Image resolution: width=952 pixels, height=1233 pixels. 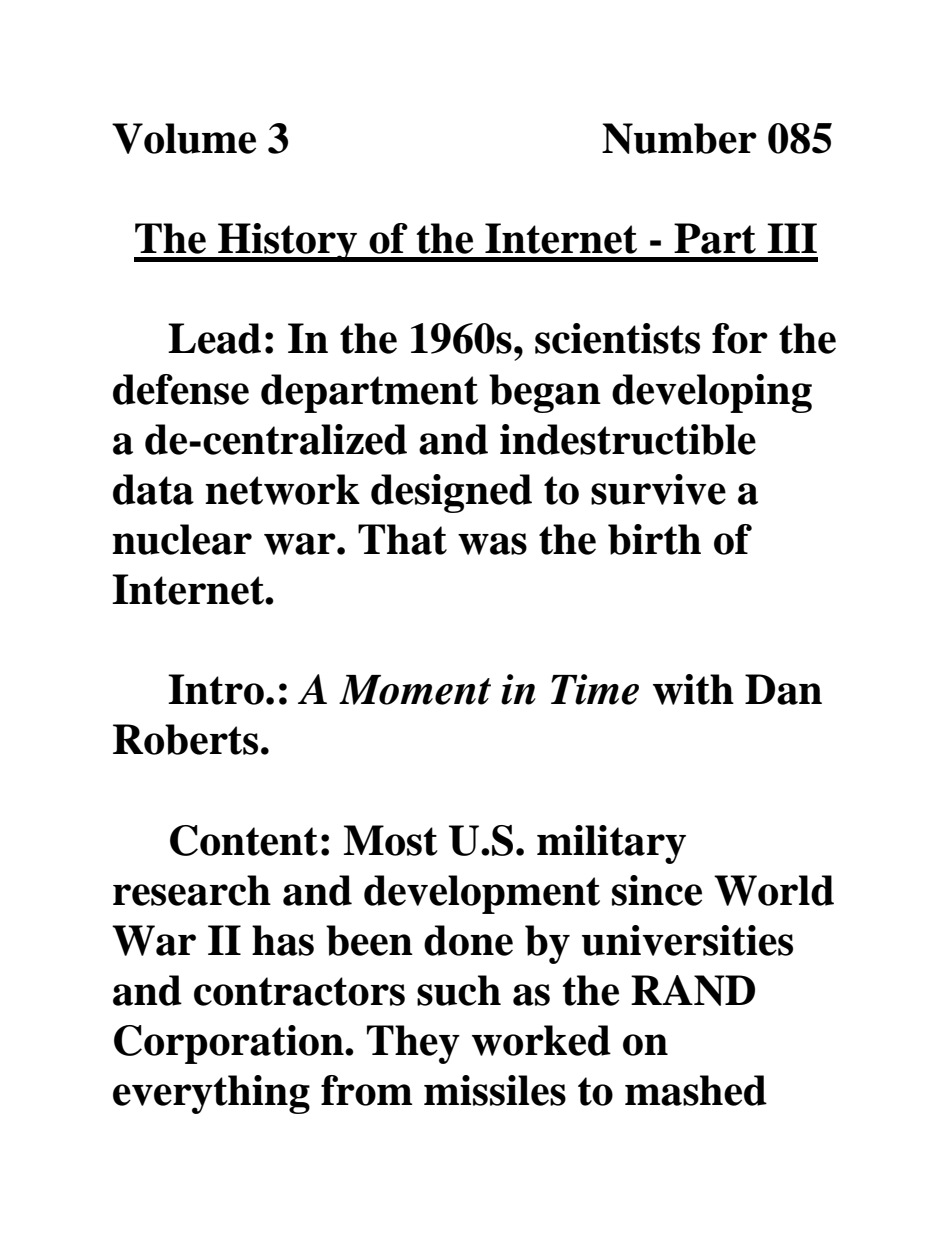 What do you see at coordinates (495, 1090) in the page?
I see `missiles` at bounding box center [495, 1090].
